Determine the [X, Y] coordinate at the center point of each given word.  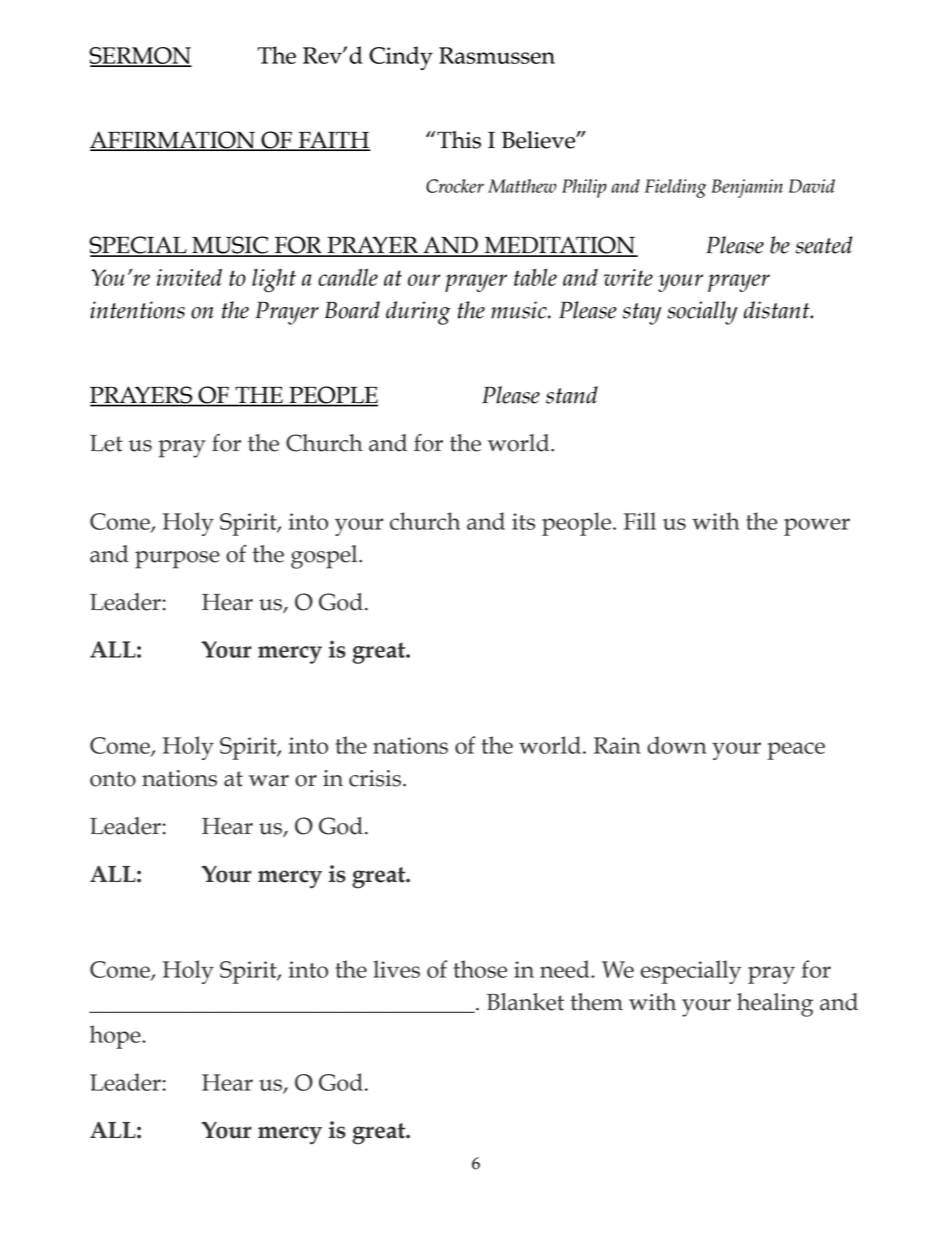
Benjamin [747, 188]
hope [116, 1037]
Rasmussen [497, 55]
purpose [177, 560]
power [817, 527]
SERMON [140, 56]
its [523, 521]
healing [775, 1005]
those [480, 969]
